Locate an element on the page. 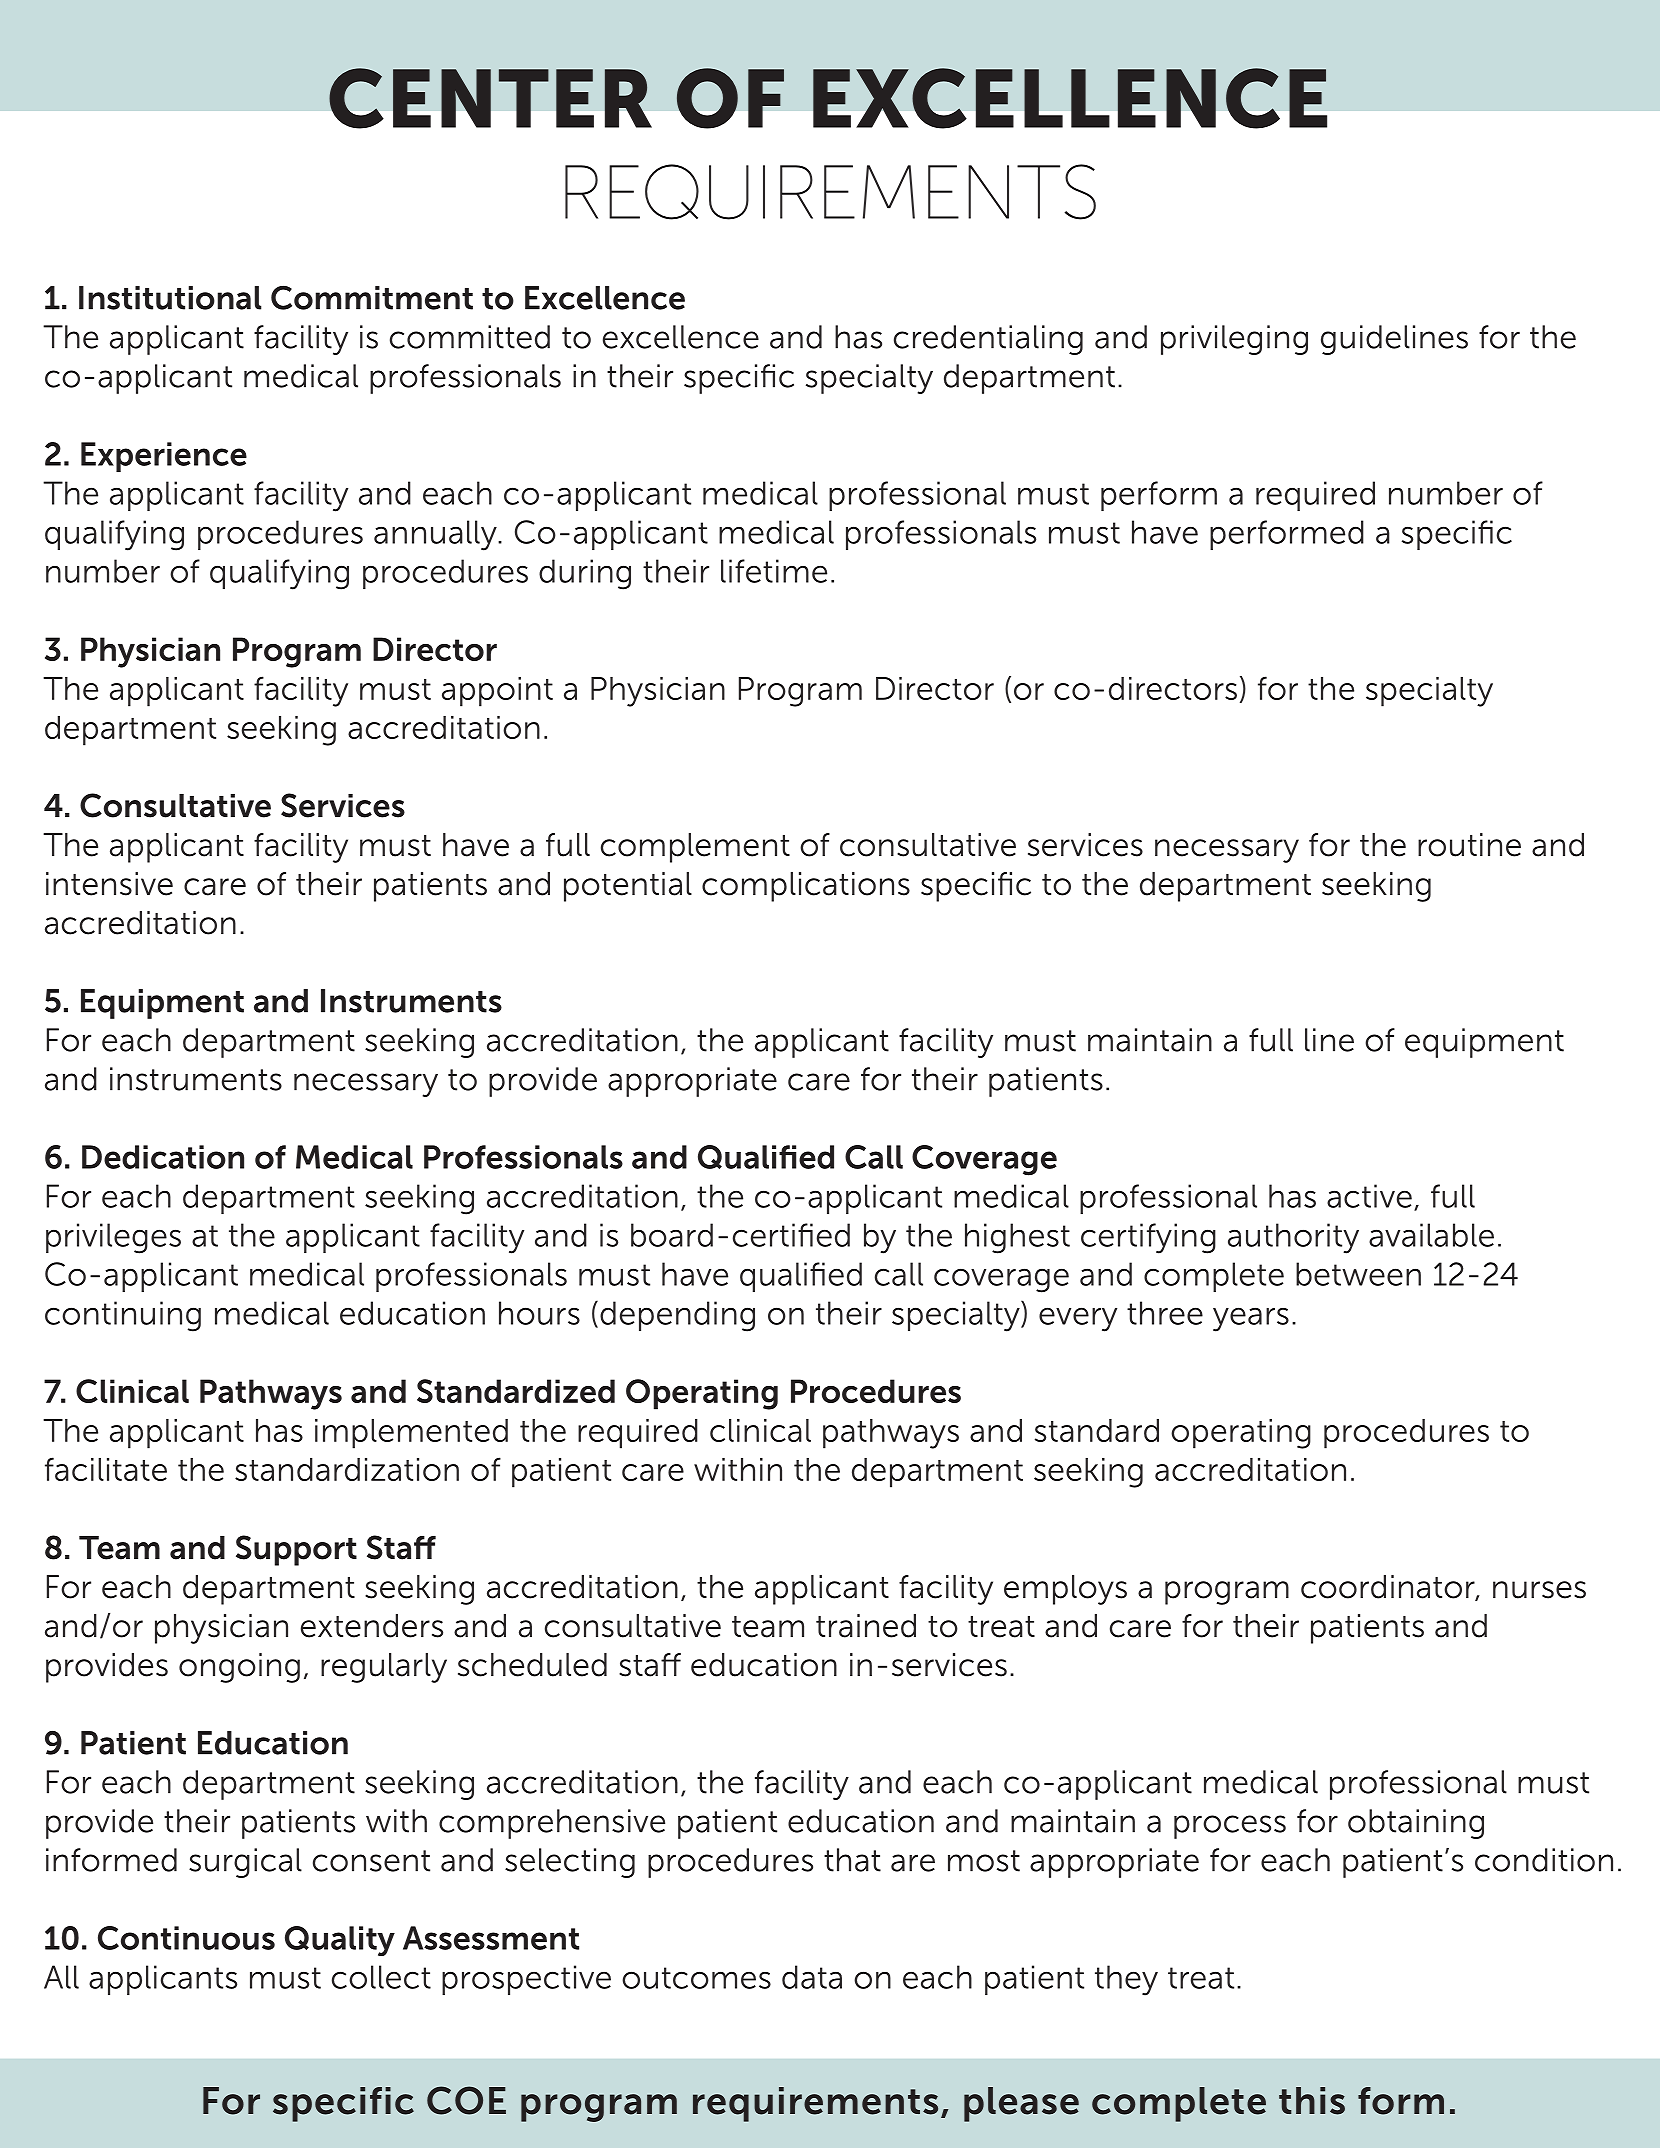  routine is located at coordinates (1469, 845).
